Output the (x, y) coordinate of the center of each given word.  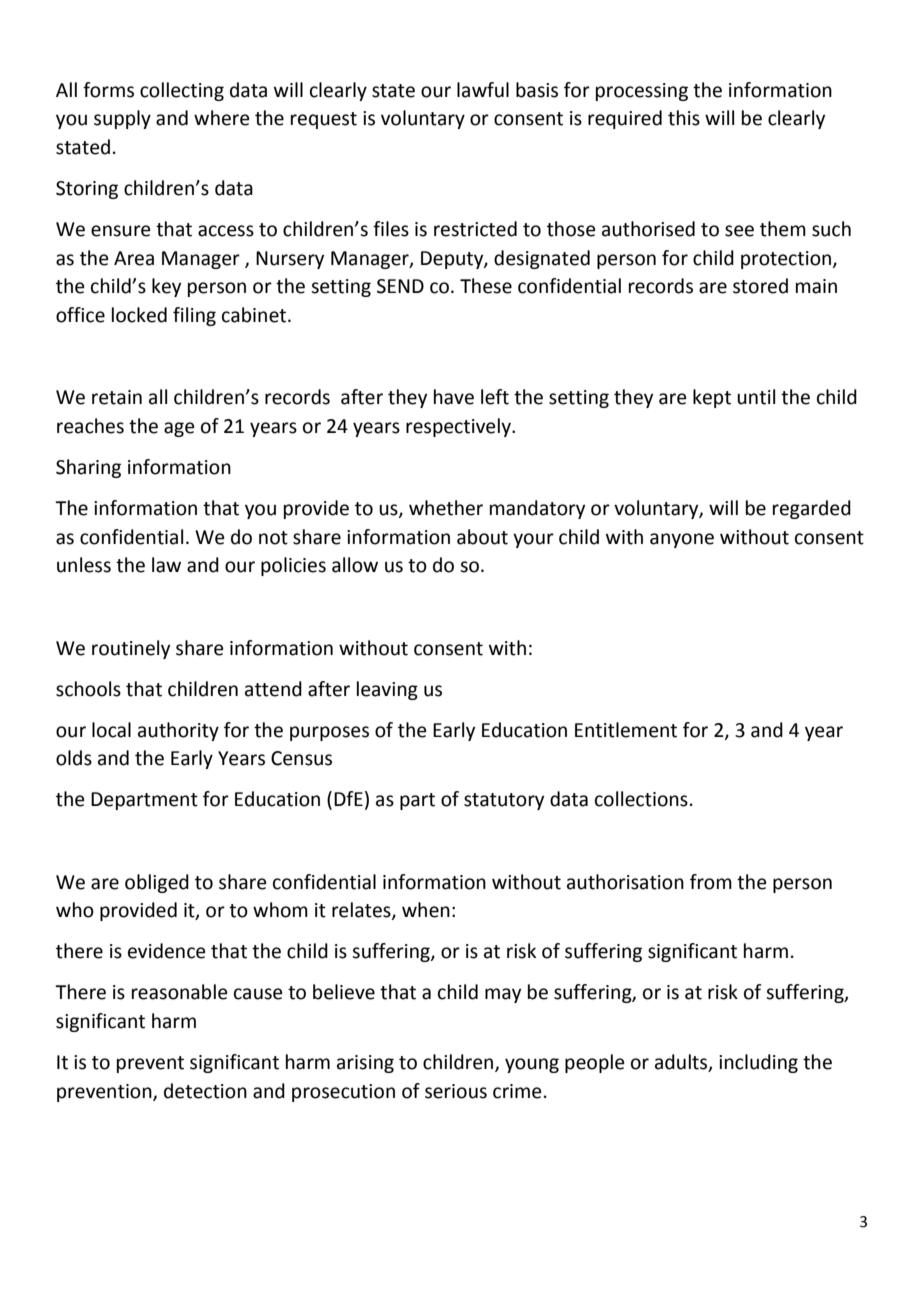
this (684, 118)
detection (205, 1091)
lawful (483, 90)
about (482, 537)
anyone (682, 540)
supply (122, 119)
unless (84, 565)
